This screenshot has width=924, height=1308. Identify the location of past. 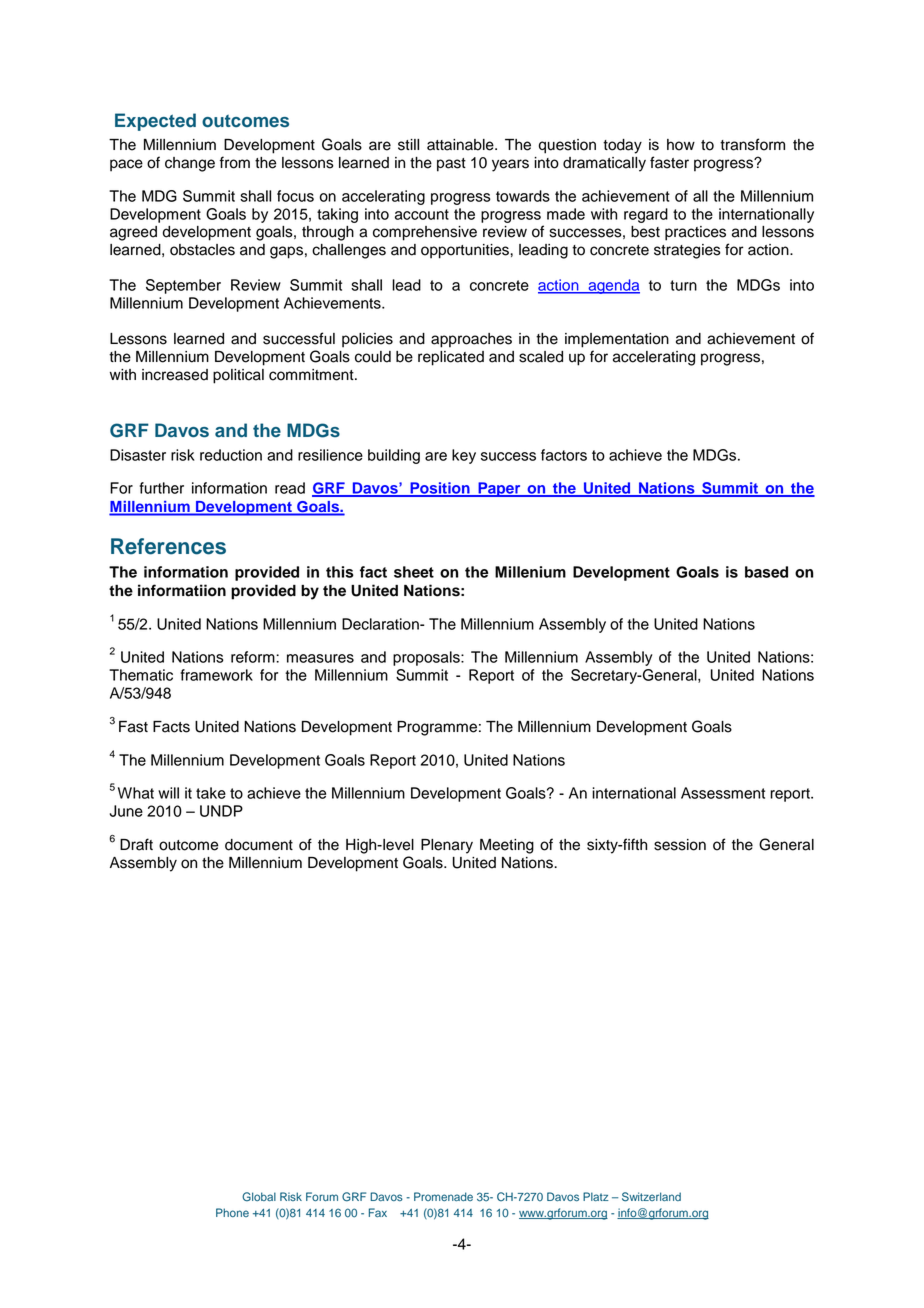
(451, 165).
